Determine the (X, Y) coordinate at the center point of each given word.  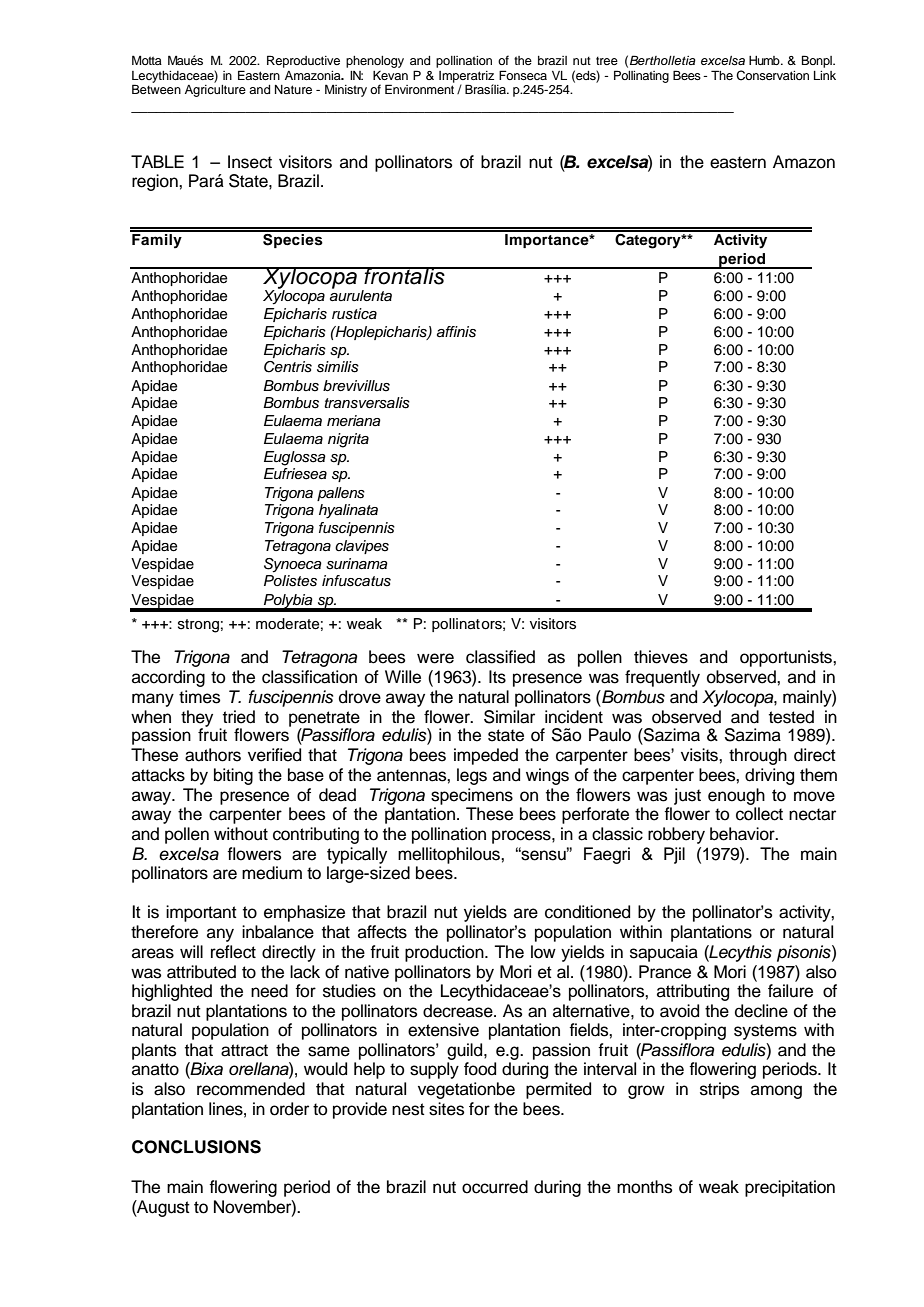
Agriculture (215, 89)
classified (500, 657)
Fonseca (523, 75)
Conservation (772, 75)
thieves (661, 657)
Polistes (290, 581)
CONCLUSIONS (196, 1147)
